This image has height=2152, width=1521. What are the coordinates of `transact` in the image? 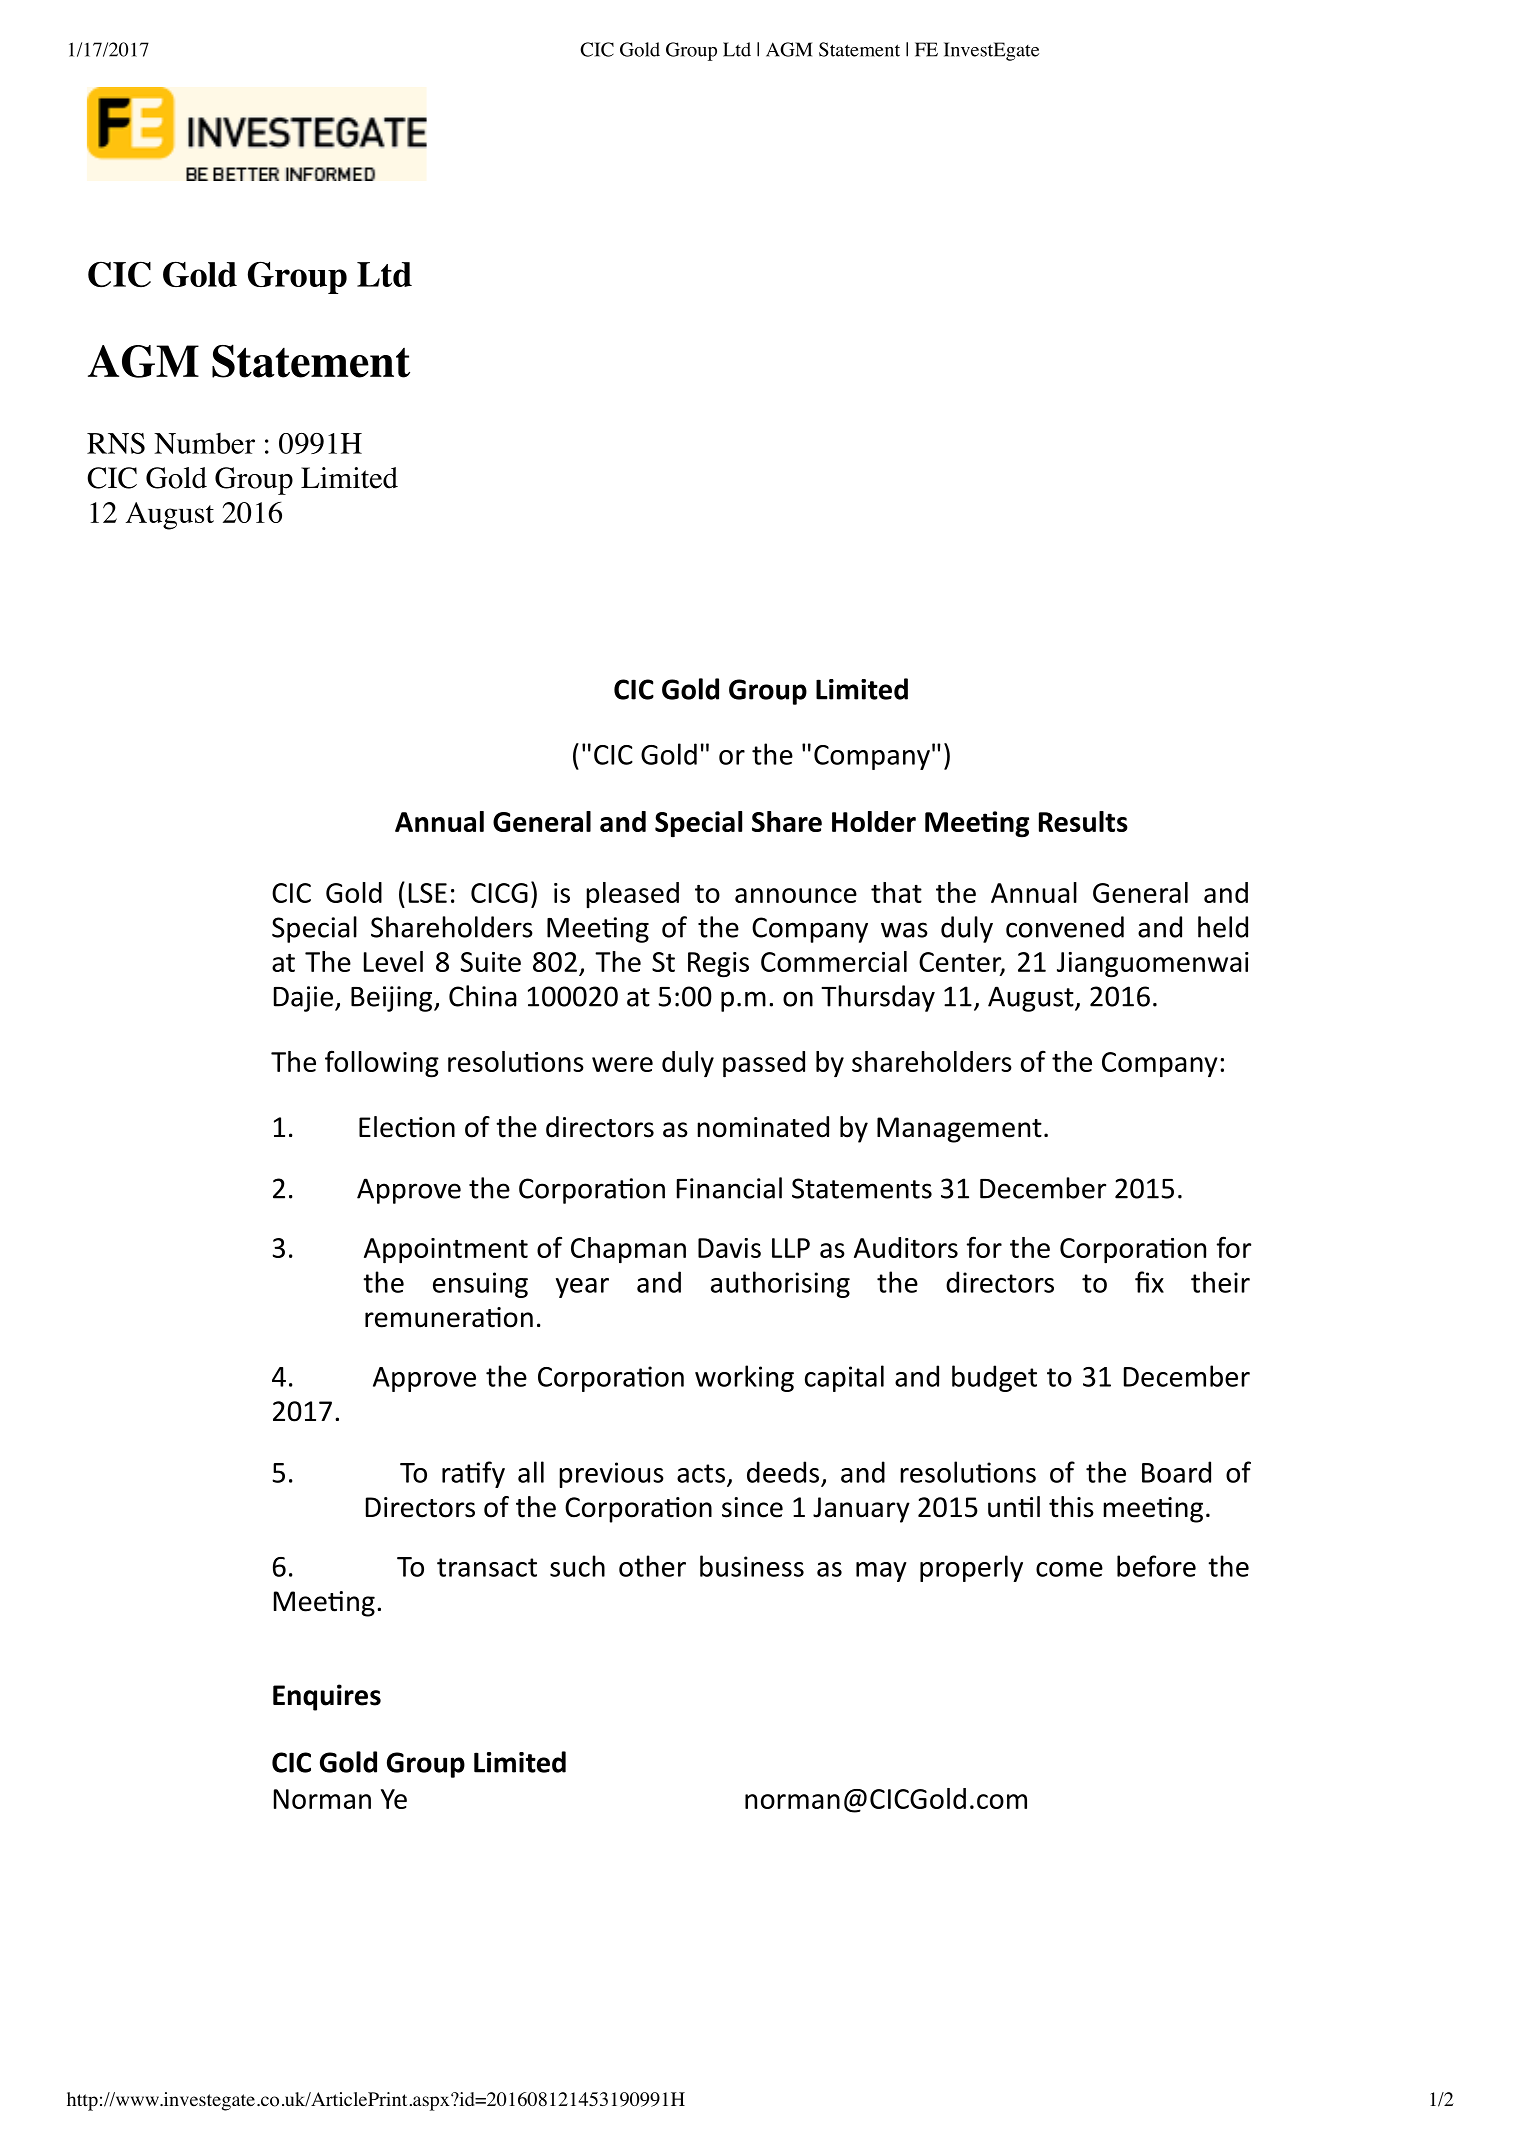 It's located at (487, 1567).
